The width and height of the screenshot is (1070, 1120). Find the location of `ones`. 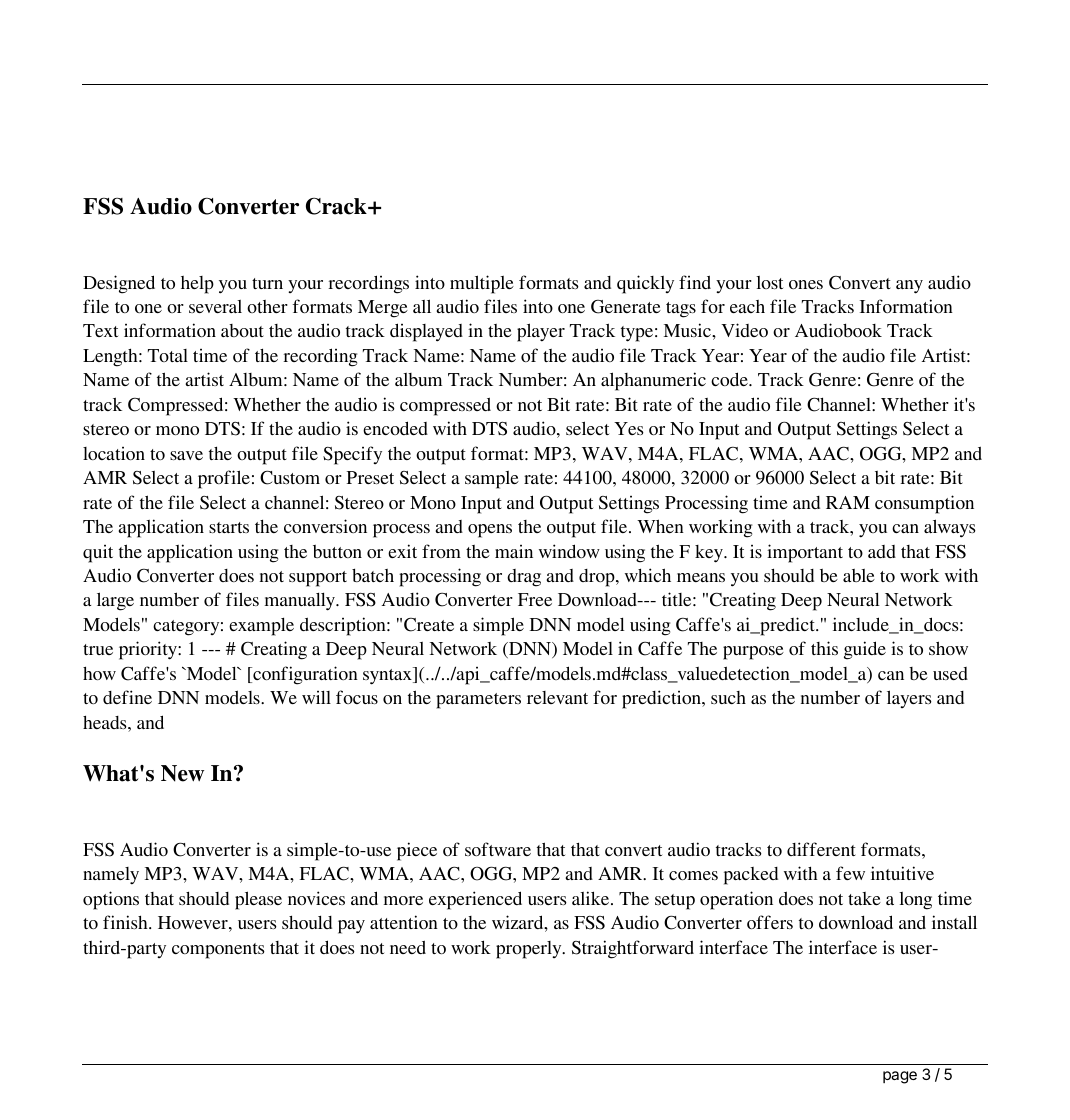

ones is located at coordinates (806, 284).
